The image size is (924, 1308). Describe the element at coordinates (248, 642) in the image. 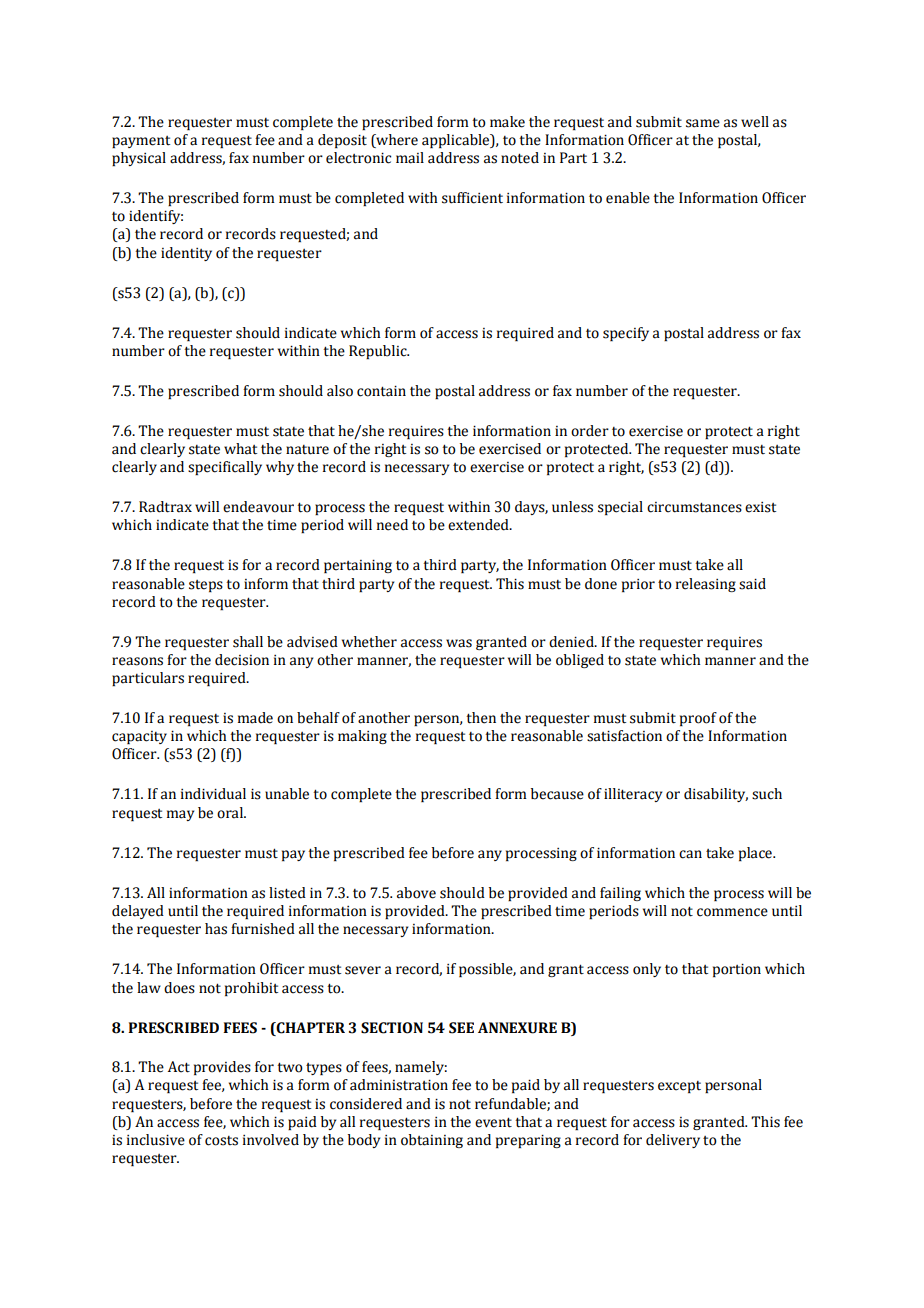

I see `shall` at that location.
